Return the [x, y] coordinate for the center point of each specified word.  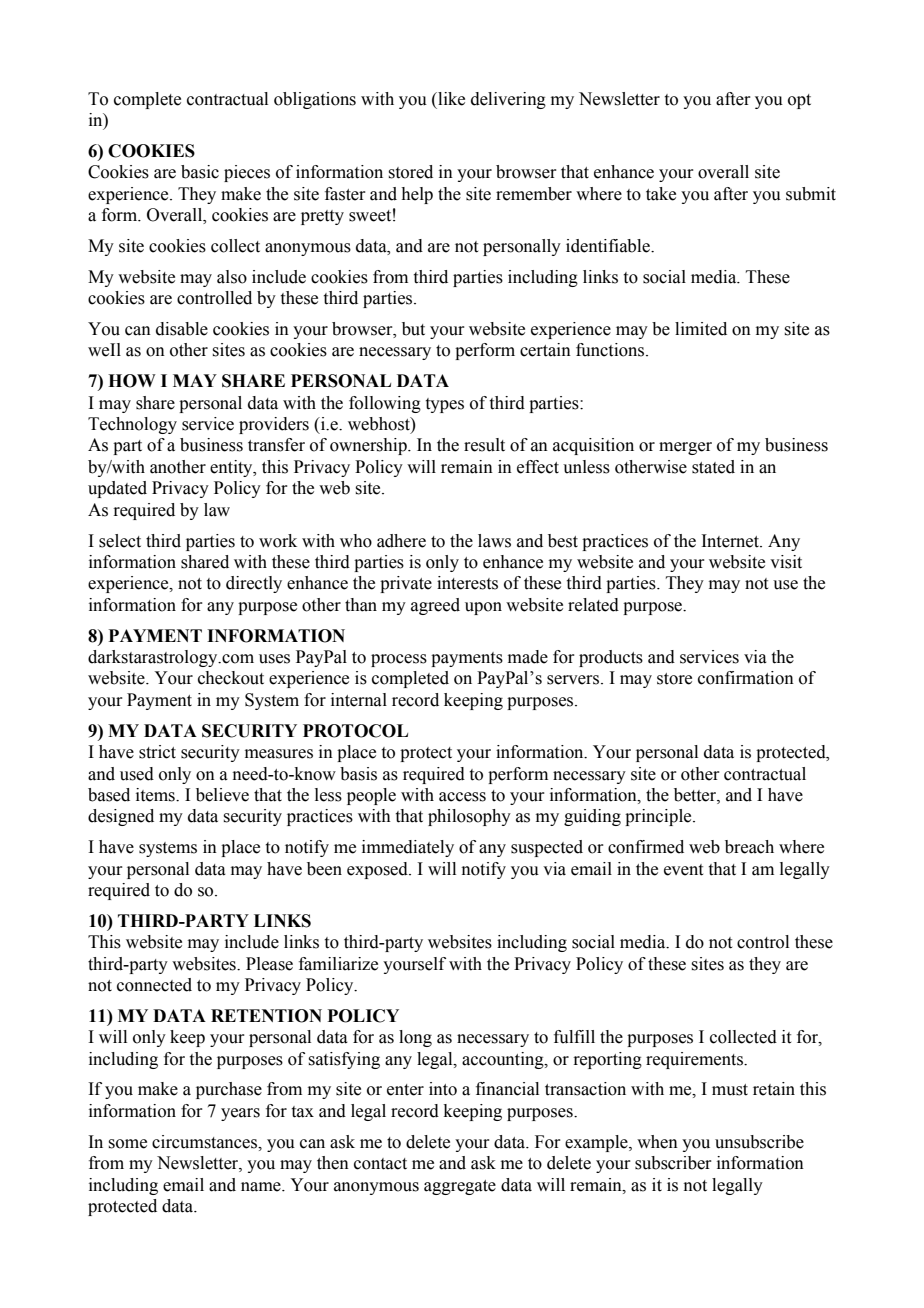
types [445, 405]
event [683, 870]
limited [701, 329]
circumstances [206, 1142]
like [450, 99]
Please [269, 964]
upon [483, 608]
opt [799, 101]
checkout [231, 678]
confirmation [746, 678]
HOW [132, 381]
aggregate [460, 1187]
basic [200, 172]
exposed [378, 870]
